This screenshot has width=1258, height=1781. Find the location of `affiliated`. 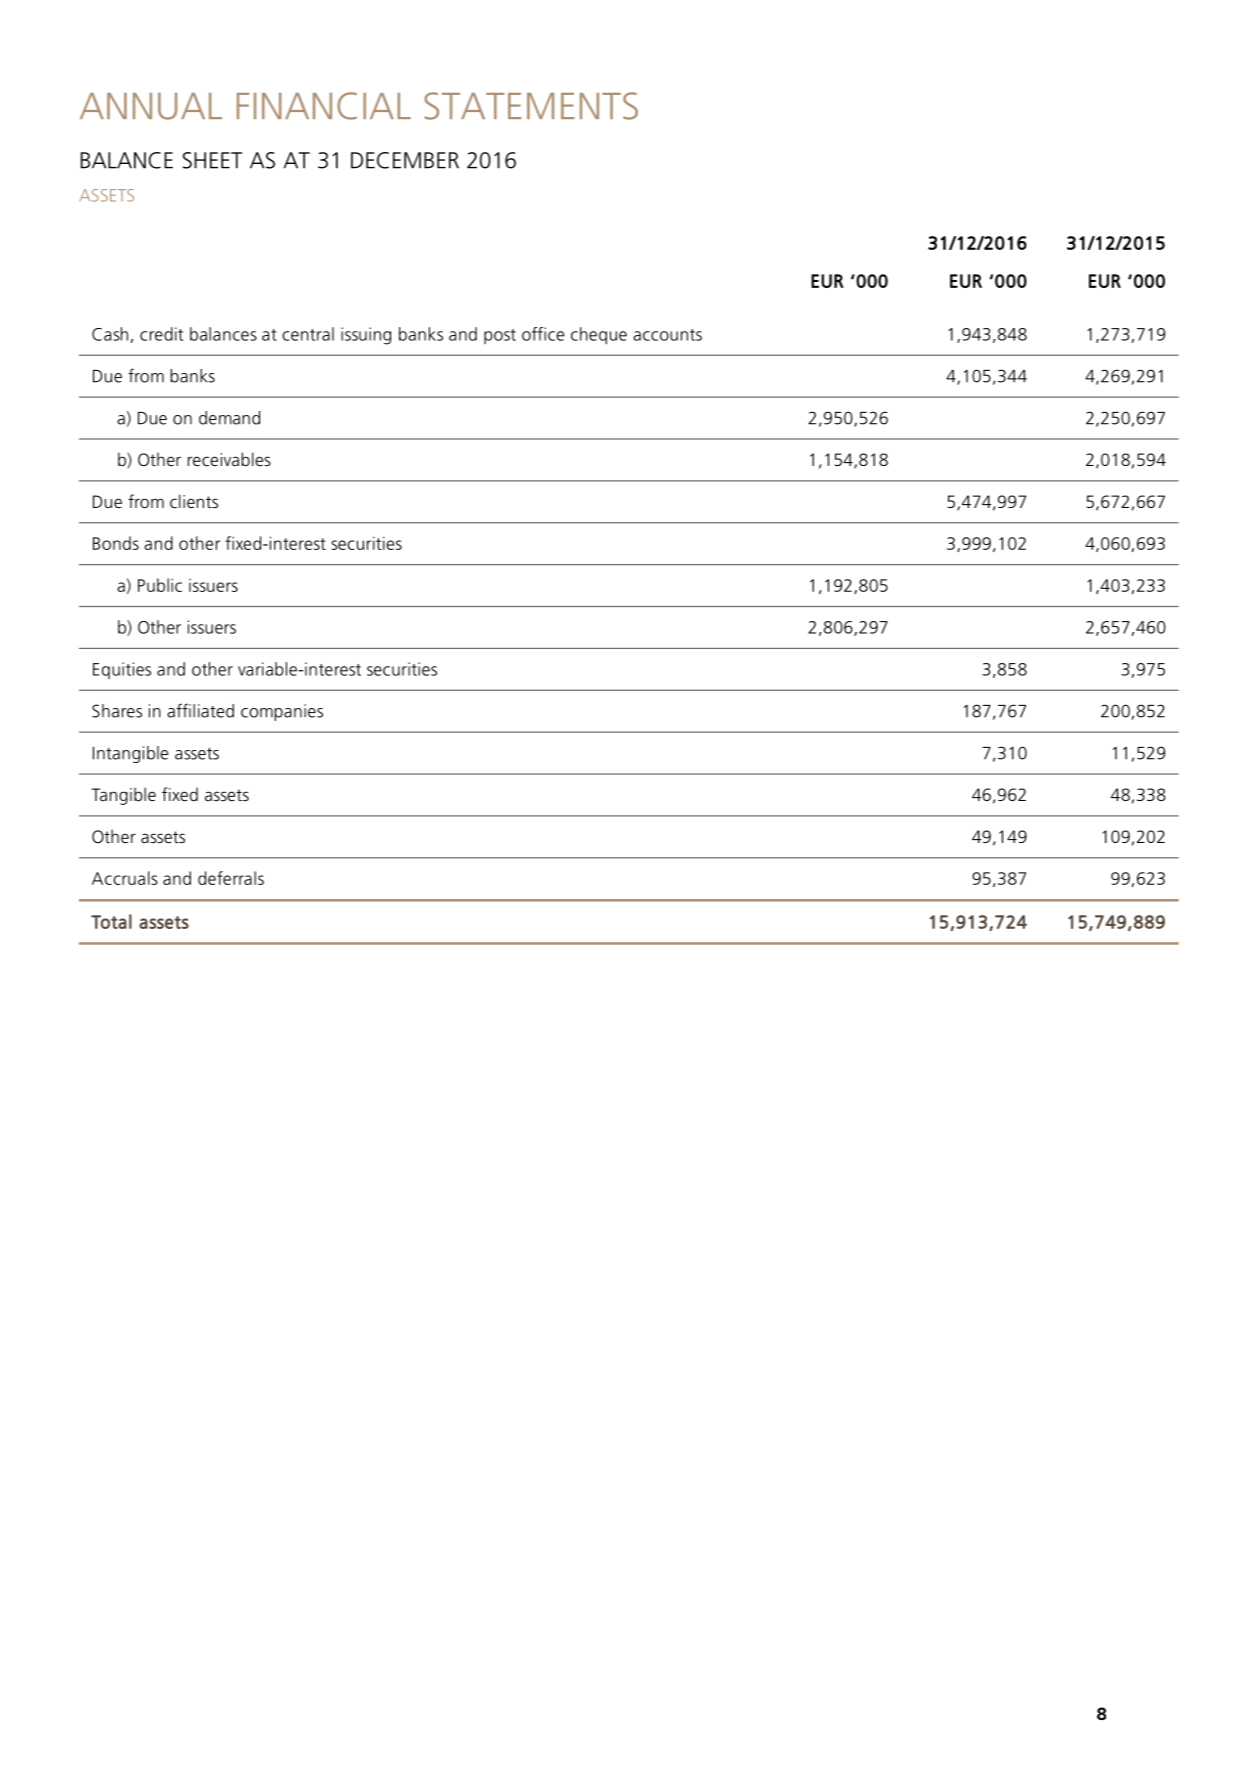

affiliated is located at coordinates (200, 710).
